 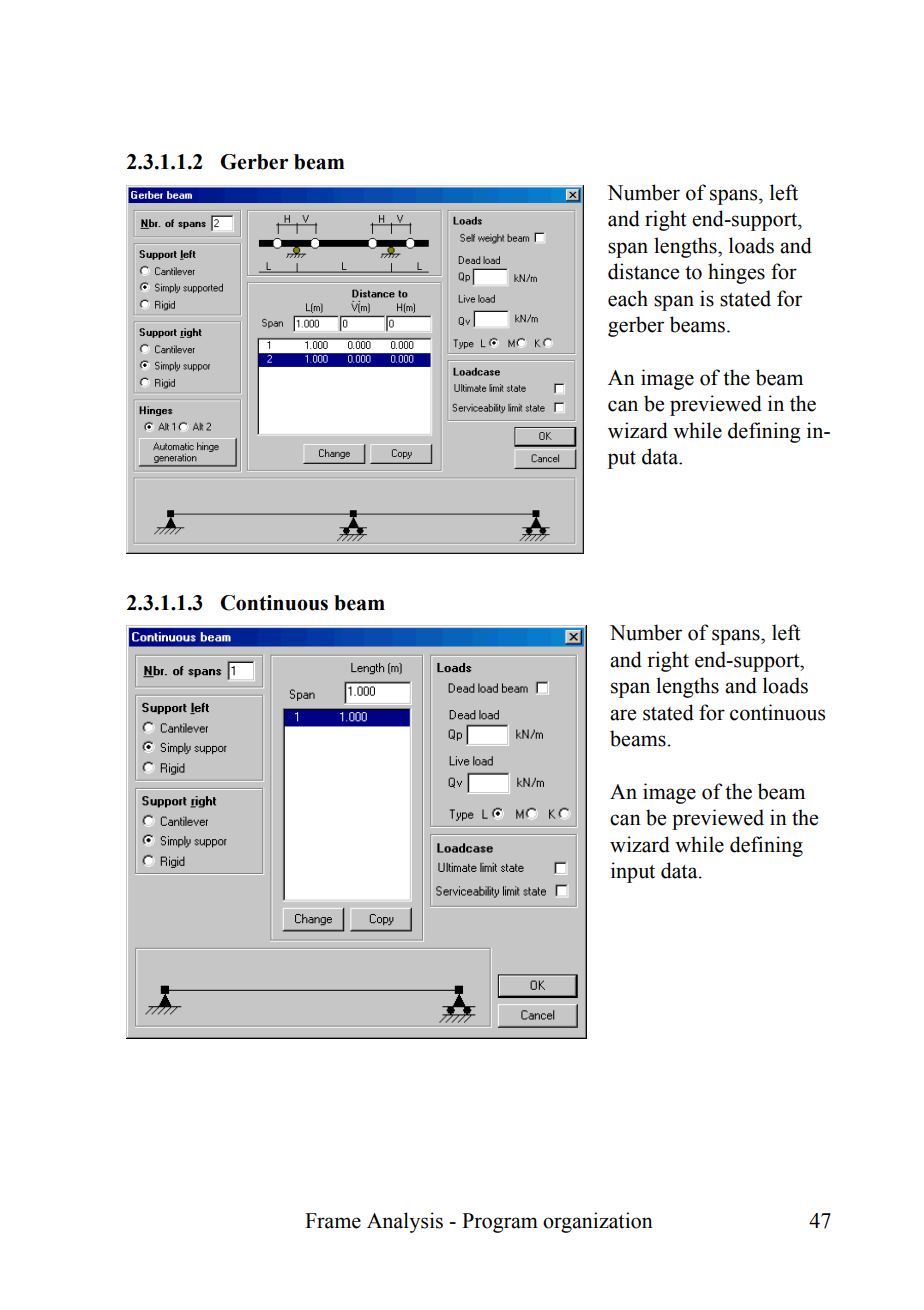 What do you see at coordinates (598, 1222) in the document?
I see `organization` at bounding box center [598, 1222].
